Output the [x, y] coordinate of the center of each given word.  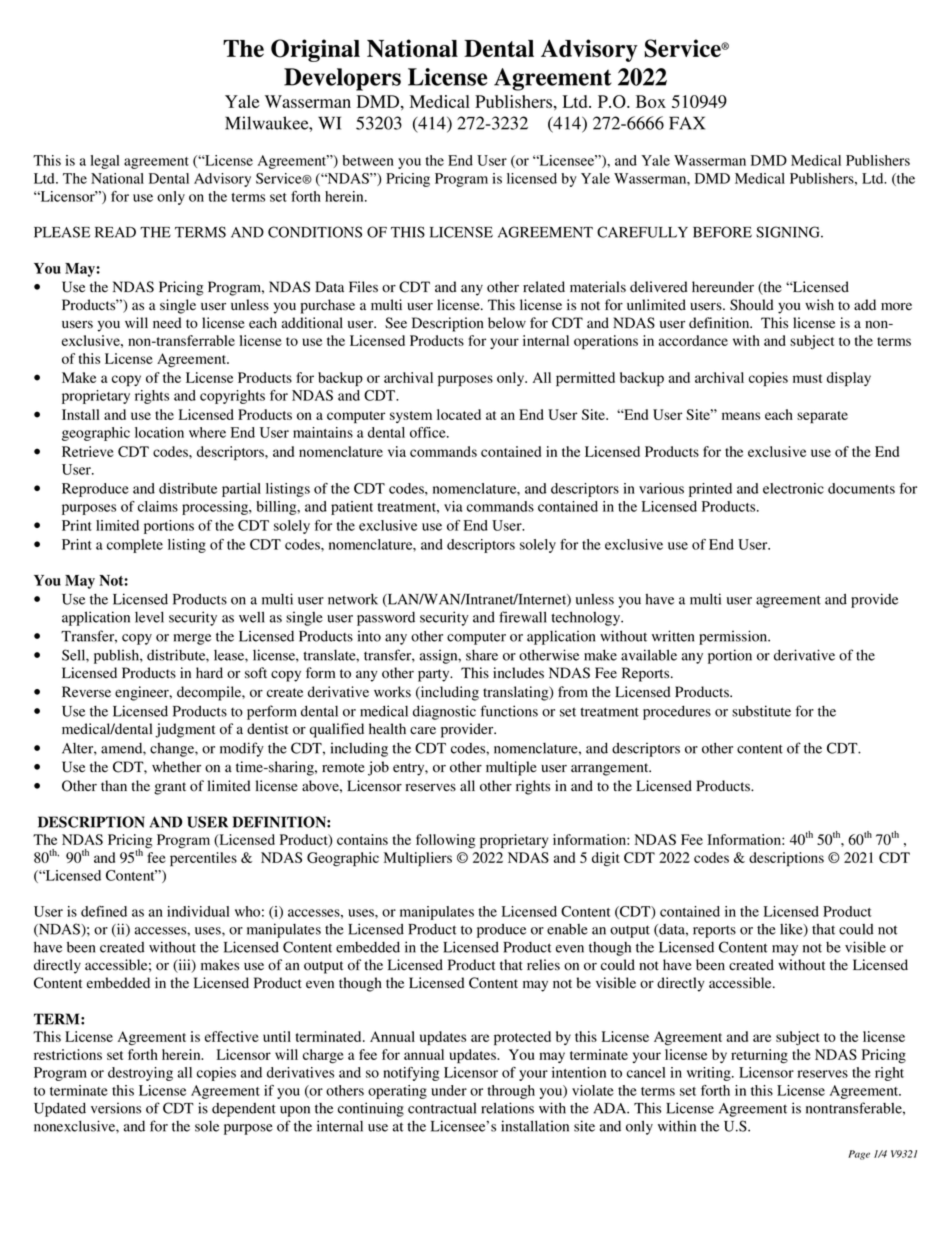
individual [198, 911]
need [167, 323]
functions [509, 711]
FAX [687, 123]
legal [105, 162]
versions [116, 1108]
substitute [761, 711]
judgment [185, 730]
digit [606, 859]
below [507, 323]
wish [819, 305]
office [429, 432]
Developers [342, 79]
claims [158, 506]
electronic [793, 488]
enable [567, 929]
